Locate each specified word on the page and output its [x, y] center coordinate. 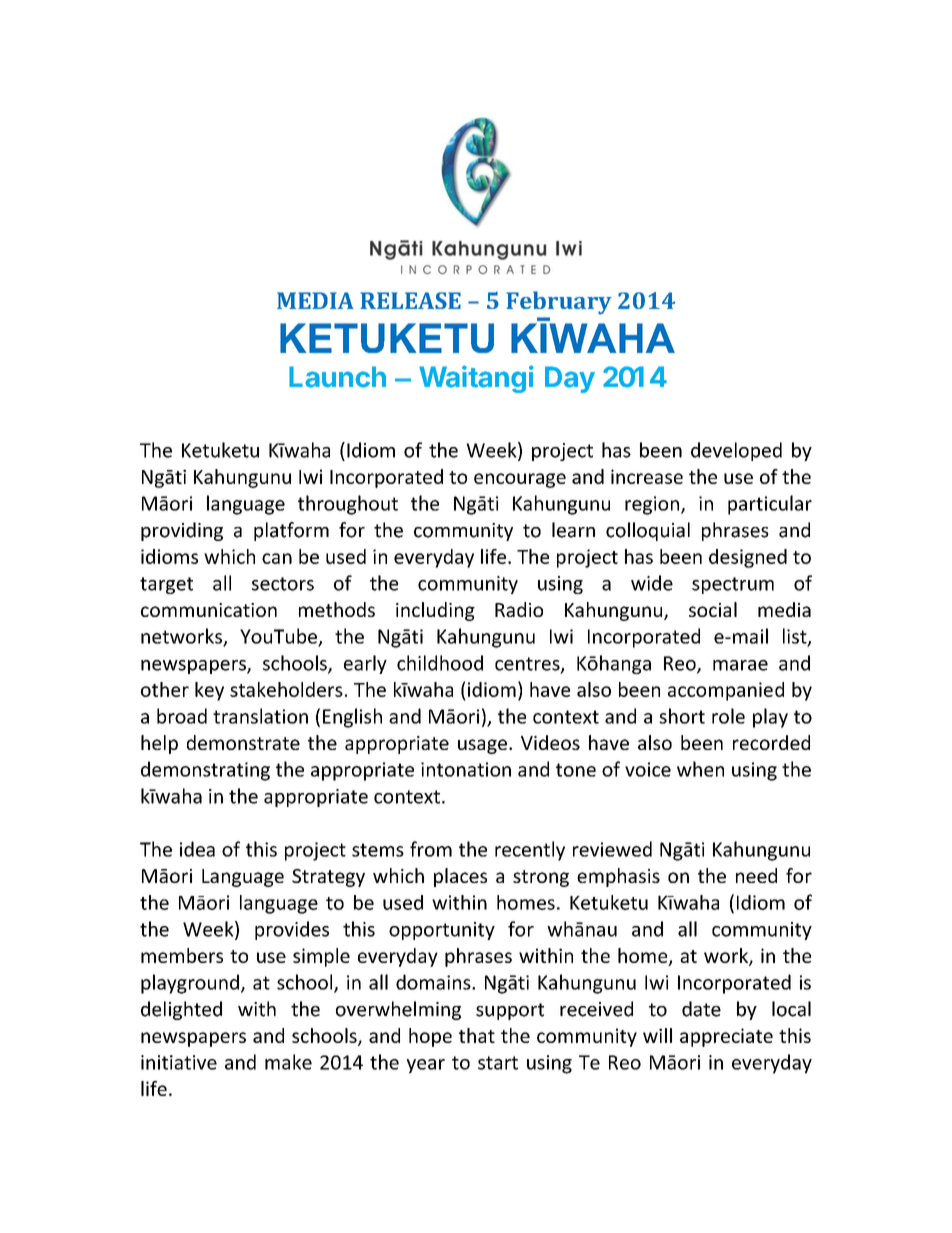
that [477, 1035]
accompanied [726, 691]
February [559, 303]
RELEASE [410, 300]
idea [197, 849]
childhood [440, 663]
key [209, 691]
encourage [520, 480]
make [288, 1062]
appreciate [726, 1037]
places [460, 877]
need [756, 875]
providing [182, 531]
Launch [337, 377]
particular [770, 505]
